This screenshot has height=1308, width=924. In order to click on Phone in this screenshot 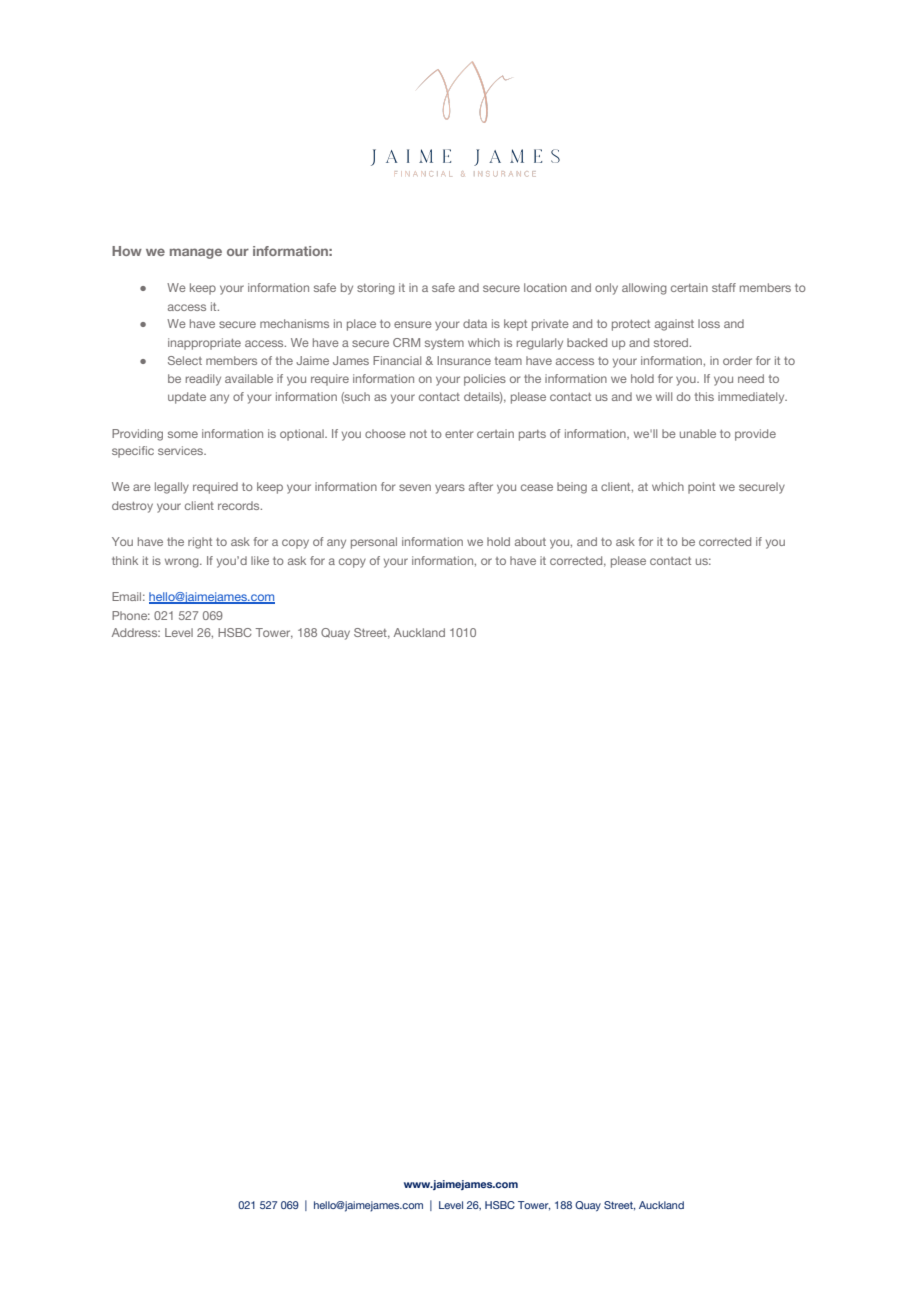, I will do `click(131, 615)`.
